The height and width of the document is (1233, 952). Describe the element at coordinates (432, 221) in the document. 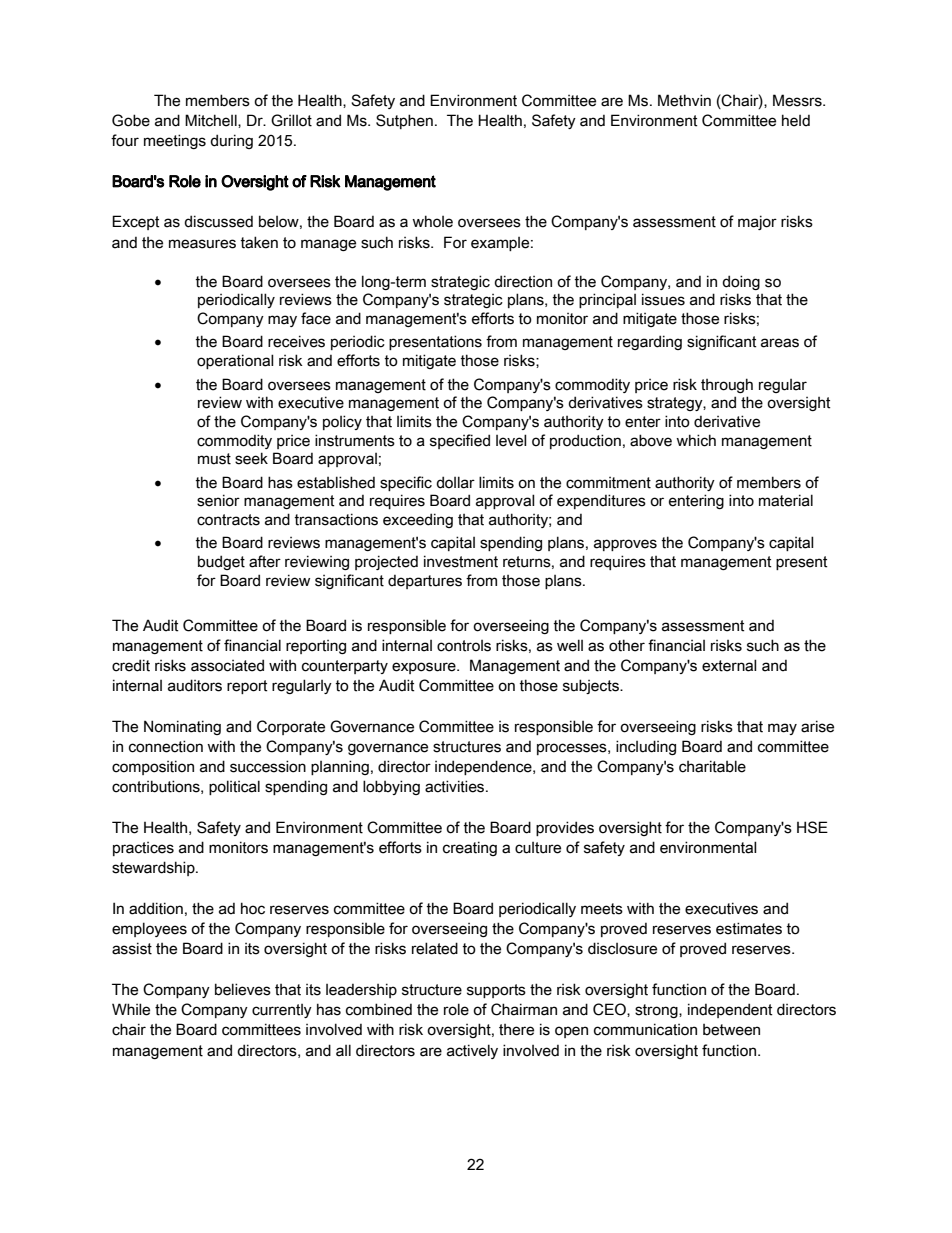

I see `whole` at that location.
